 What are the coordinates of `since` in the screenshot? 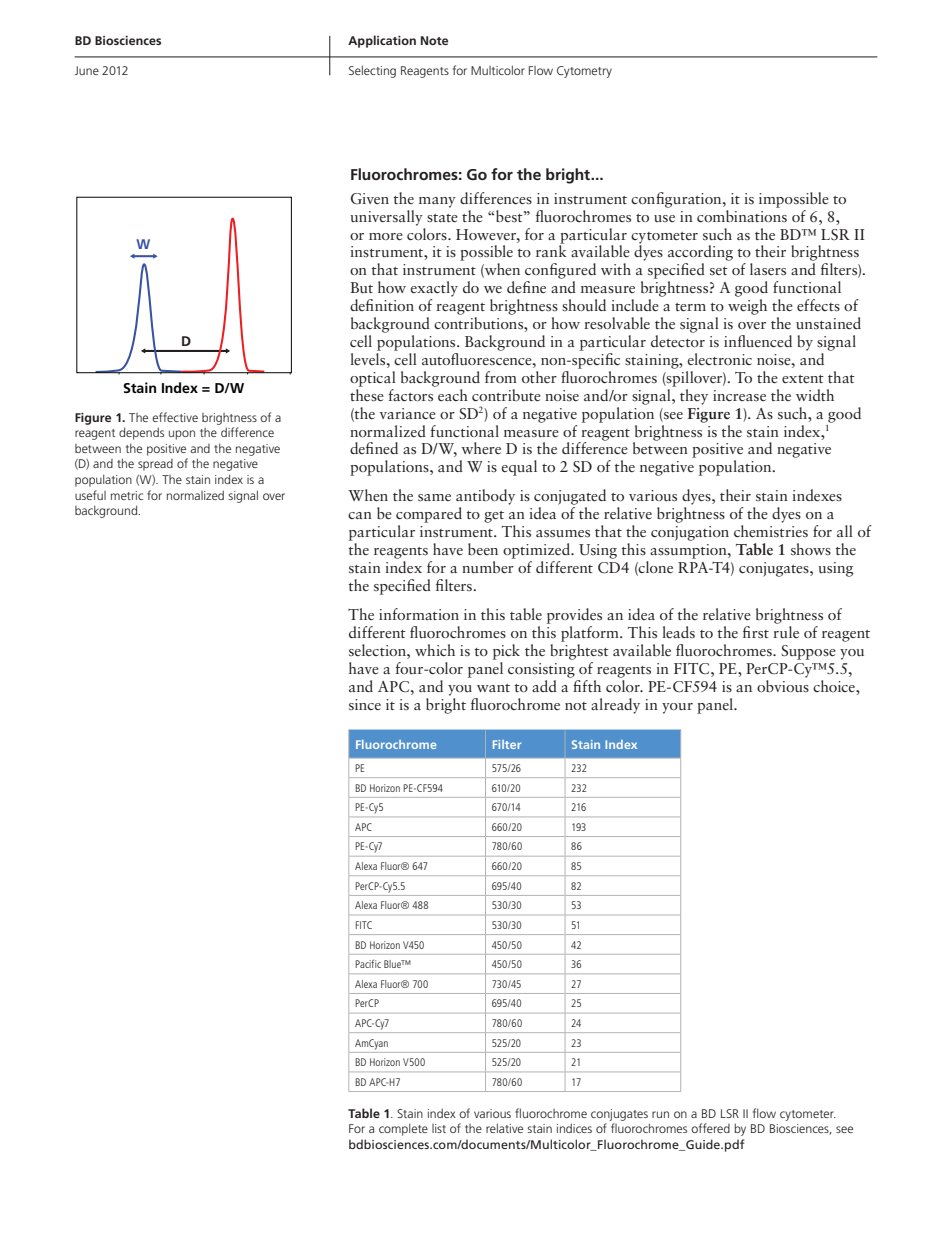 It's located at (365, 704).
